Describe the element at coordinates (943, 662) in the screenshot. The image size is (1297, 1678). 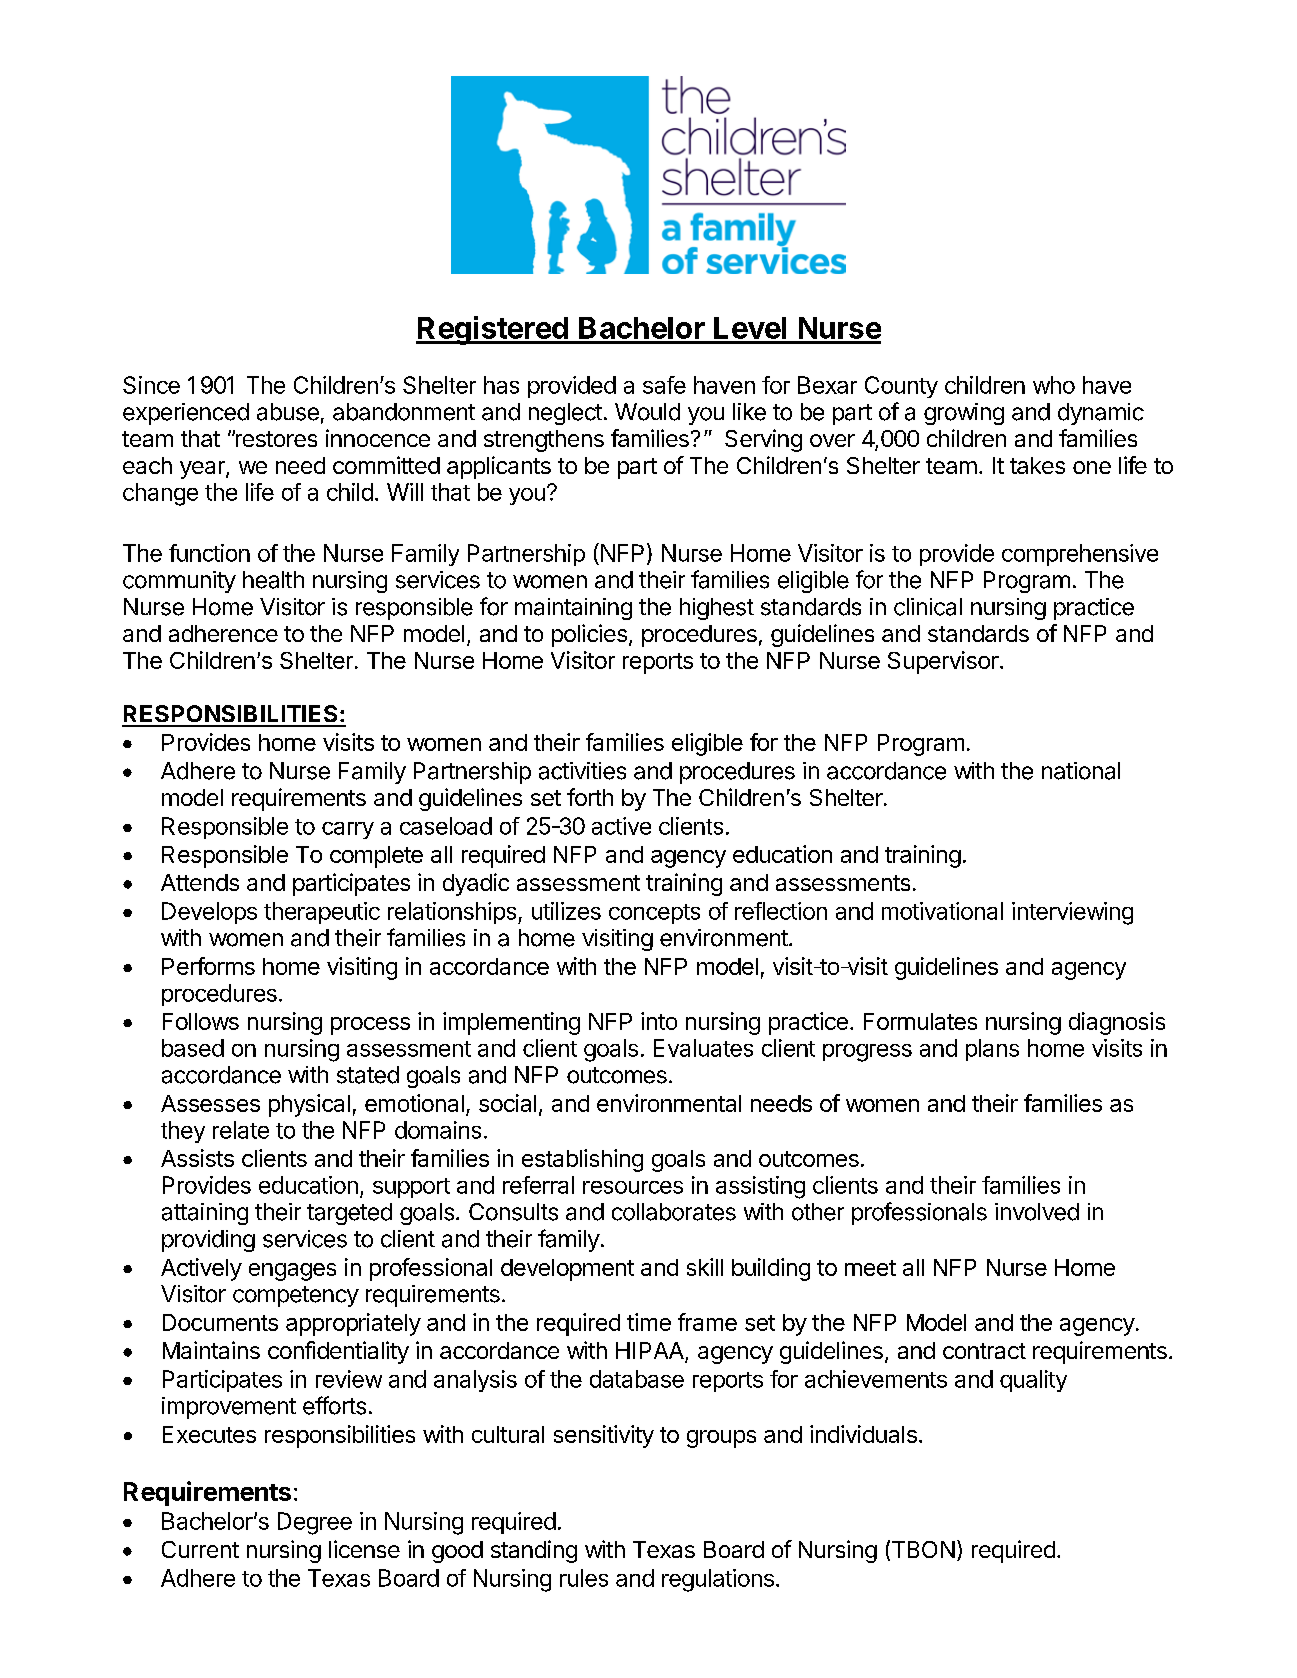
I see `Supervisor` at that location.
